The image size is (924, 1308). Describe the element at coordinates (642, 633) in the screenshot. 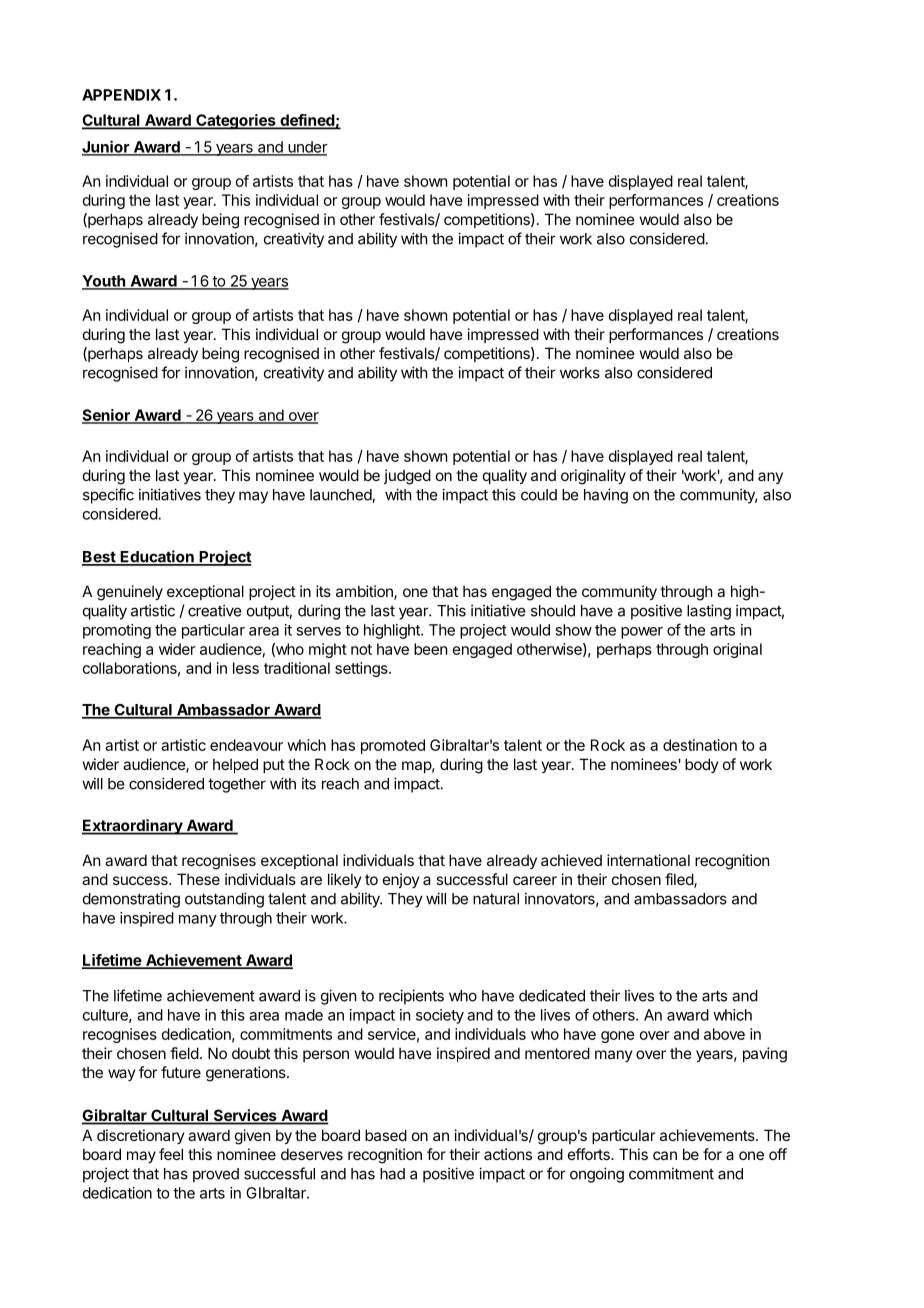

I see `power` at that location.
